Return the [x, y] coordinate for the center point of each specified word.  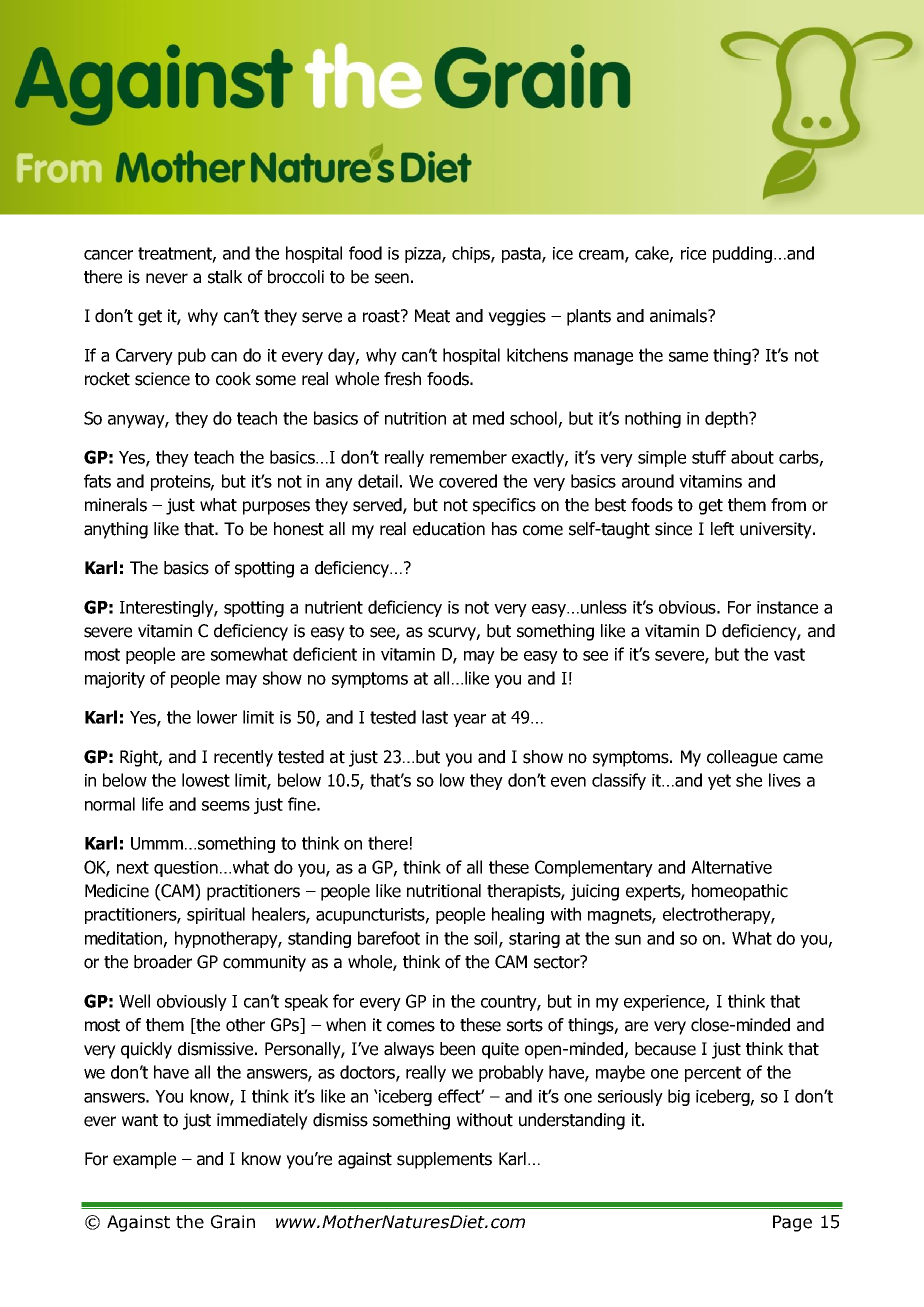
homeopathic [740, 892]
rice [693, 253]
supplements [444, 1160]
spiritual [216, 915]
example [144, 1160]
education [449, 529]
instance [787, 607]
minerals [116, 505]
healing [518, 915]
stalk [225, 277]
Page [792, 1223]
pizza [424, 255]
